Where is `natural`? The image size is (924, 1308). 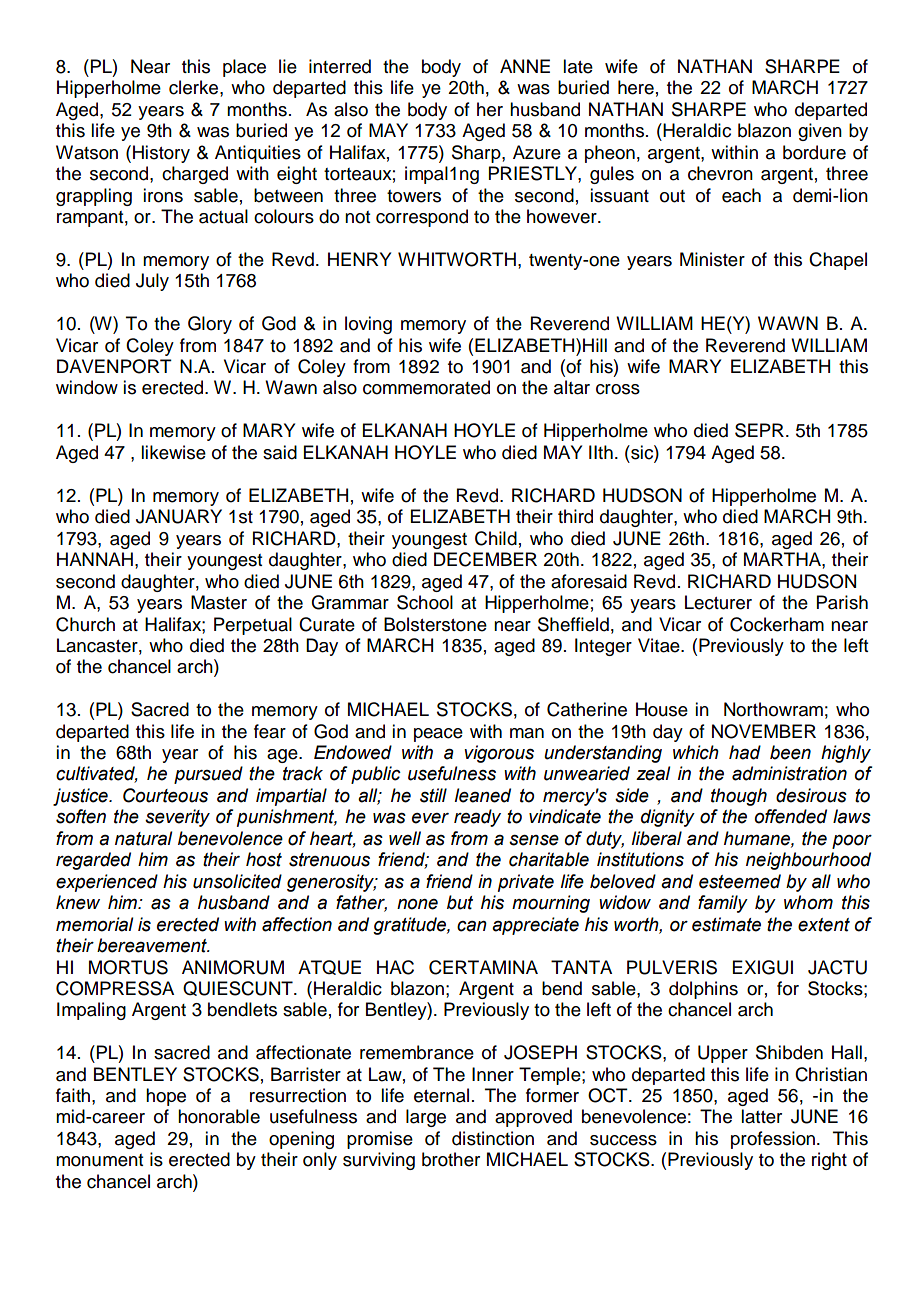 natural is located at coordinates (143, 838).
